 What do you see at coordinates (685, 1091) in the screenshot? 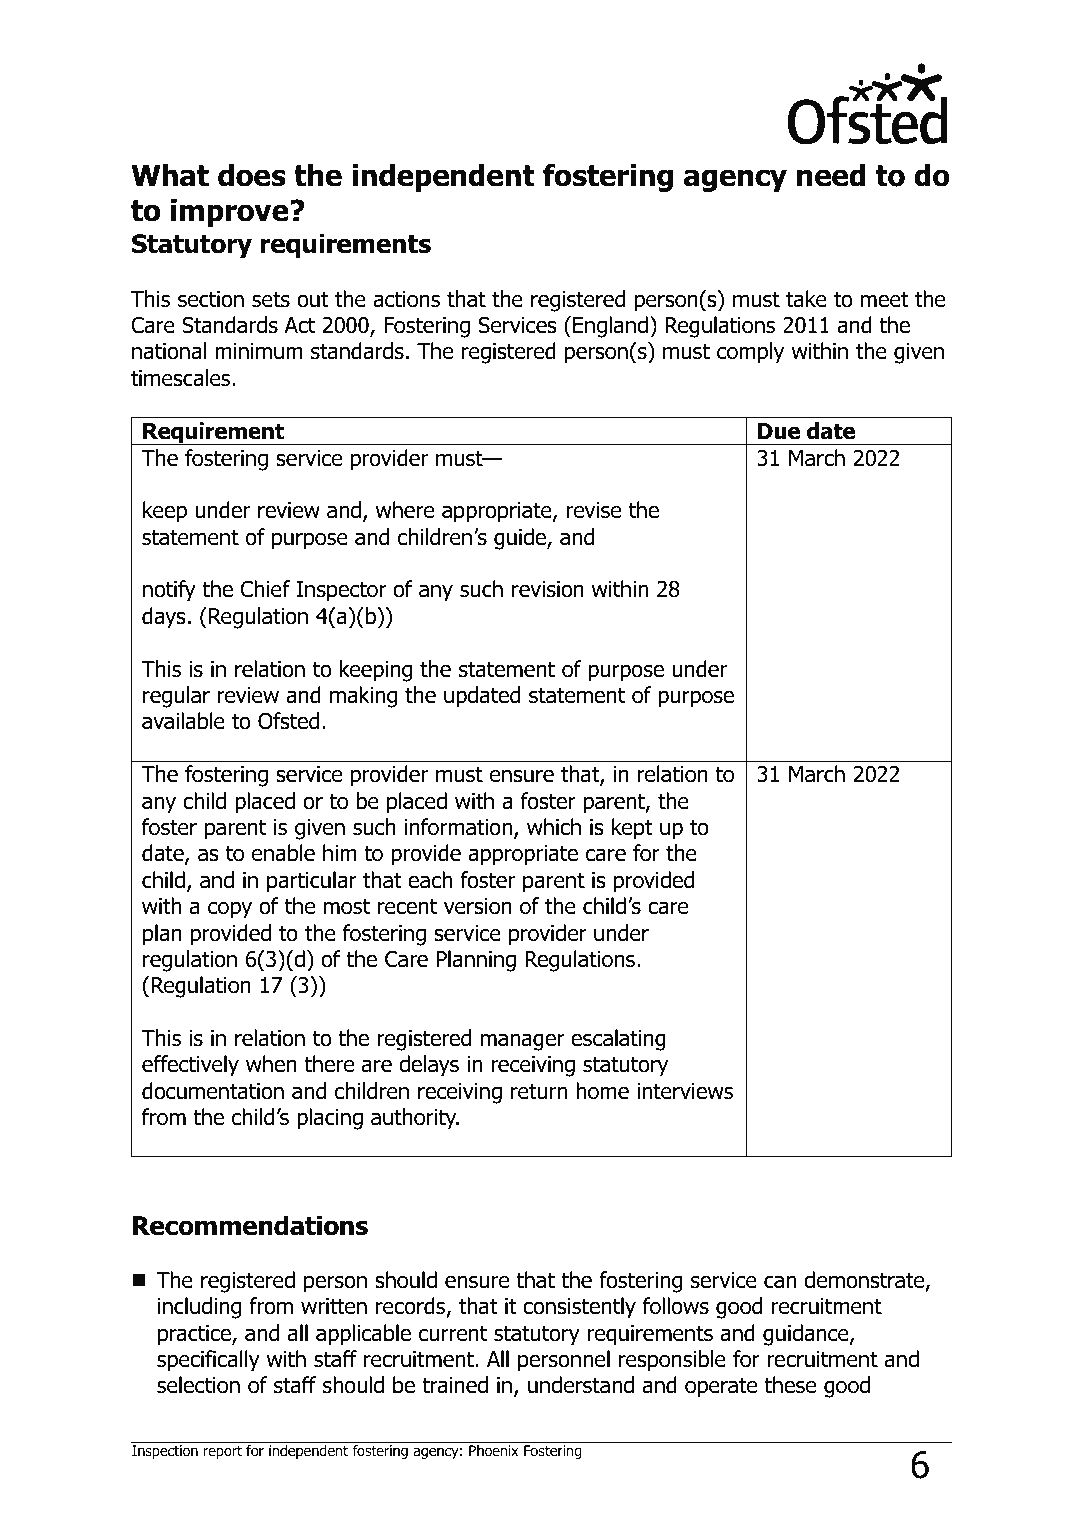
I see `interviews` at bounding box center [685, 1091].
